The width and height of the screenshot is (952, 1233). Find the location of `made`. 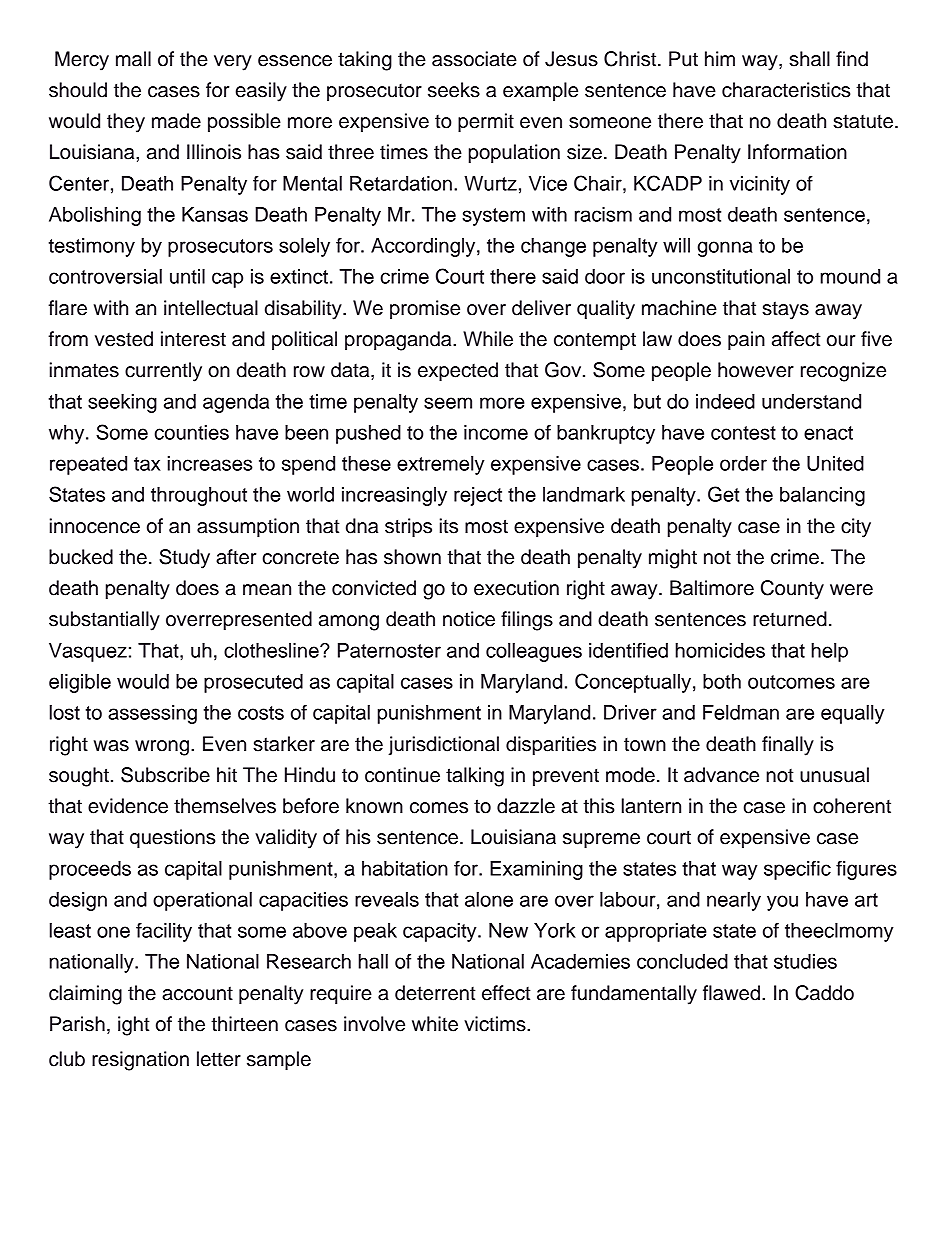

made is located at coordinates (176, 121).
